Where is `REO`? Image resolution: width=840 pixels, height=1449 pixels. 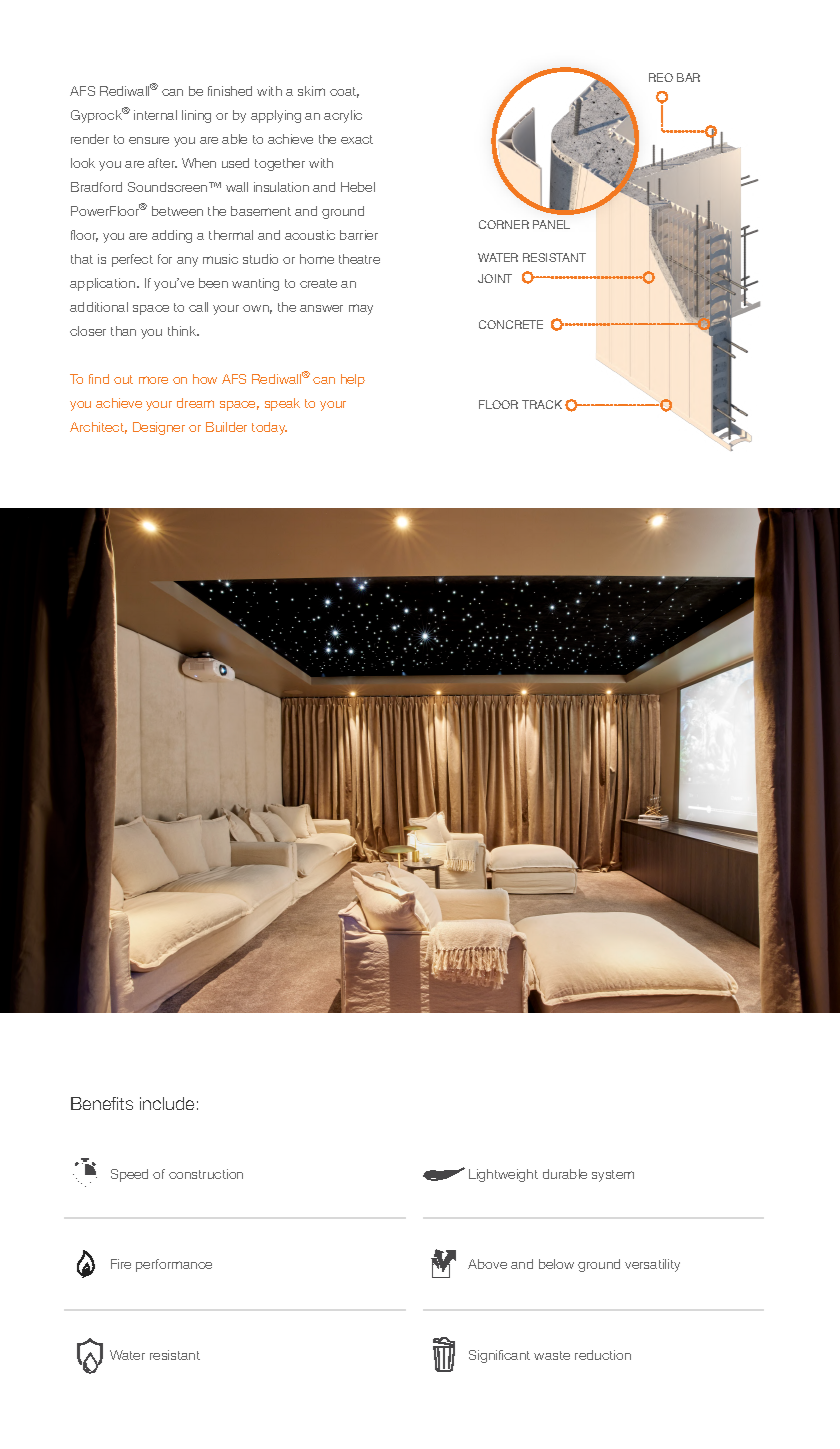
REO is located at coordinates (661, 77).
